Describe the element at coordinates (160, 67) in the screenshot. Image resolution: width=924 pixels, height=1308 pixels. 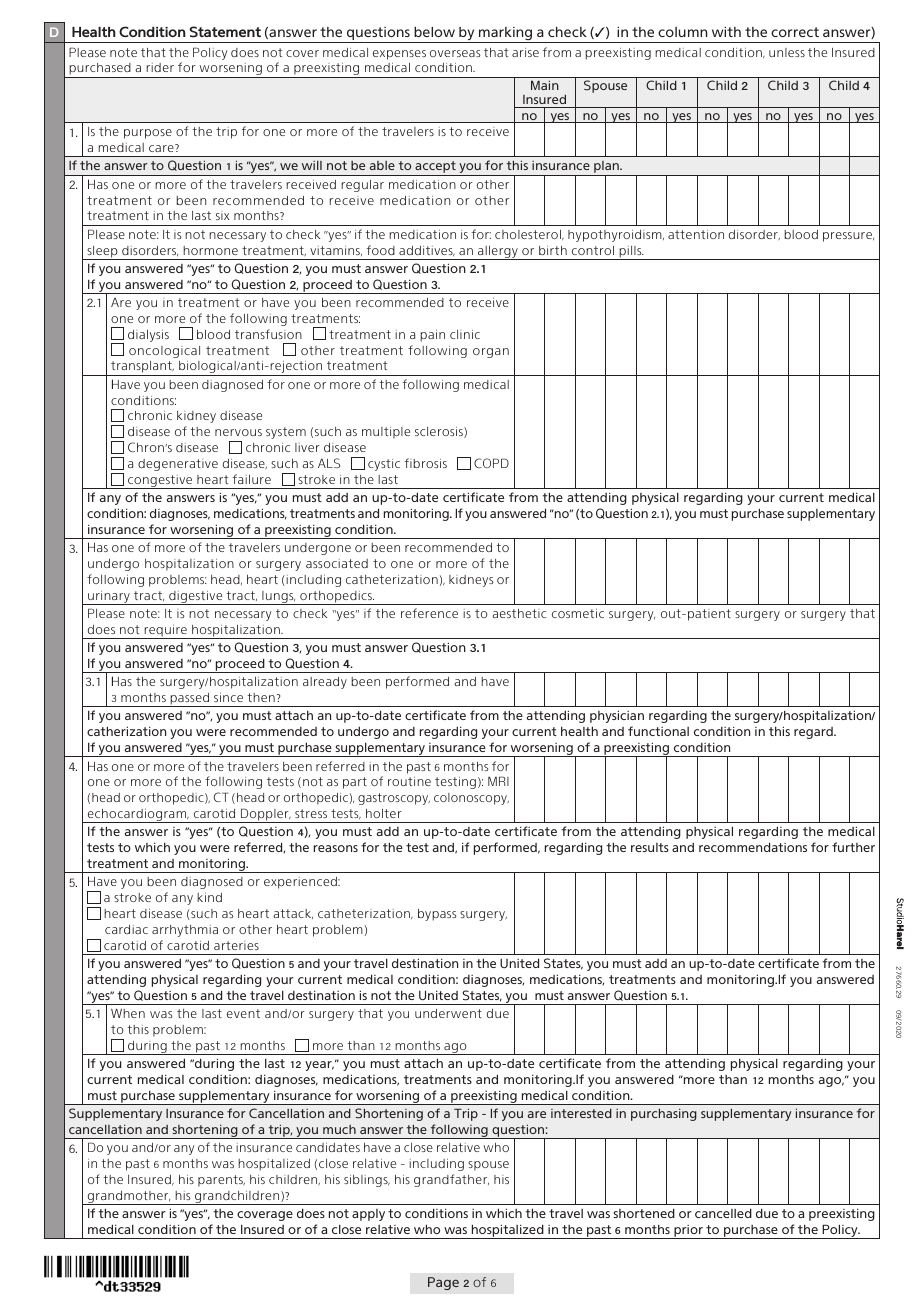
I see `rider` at that location.
